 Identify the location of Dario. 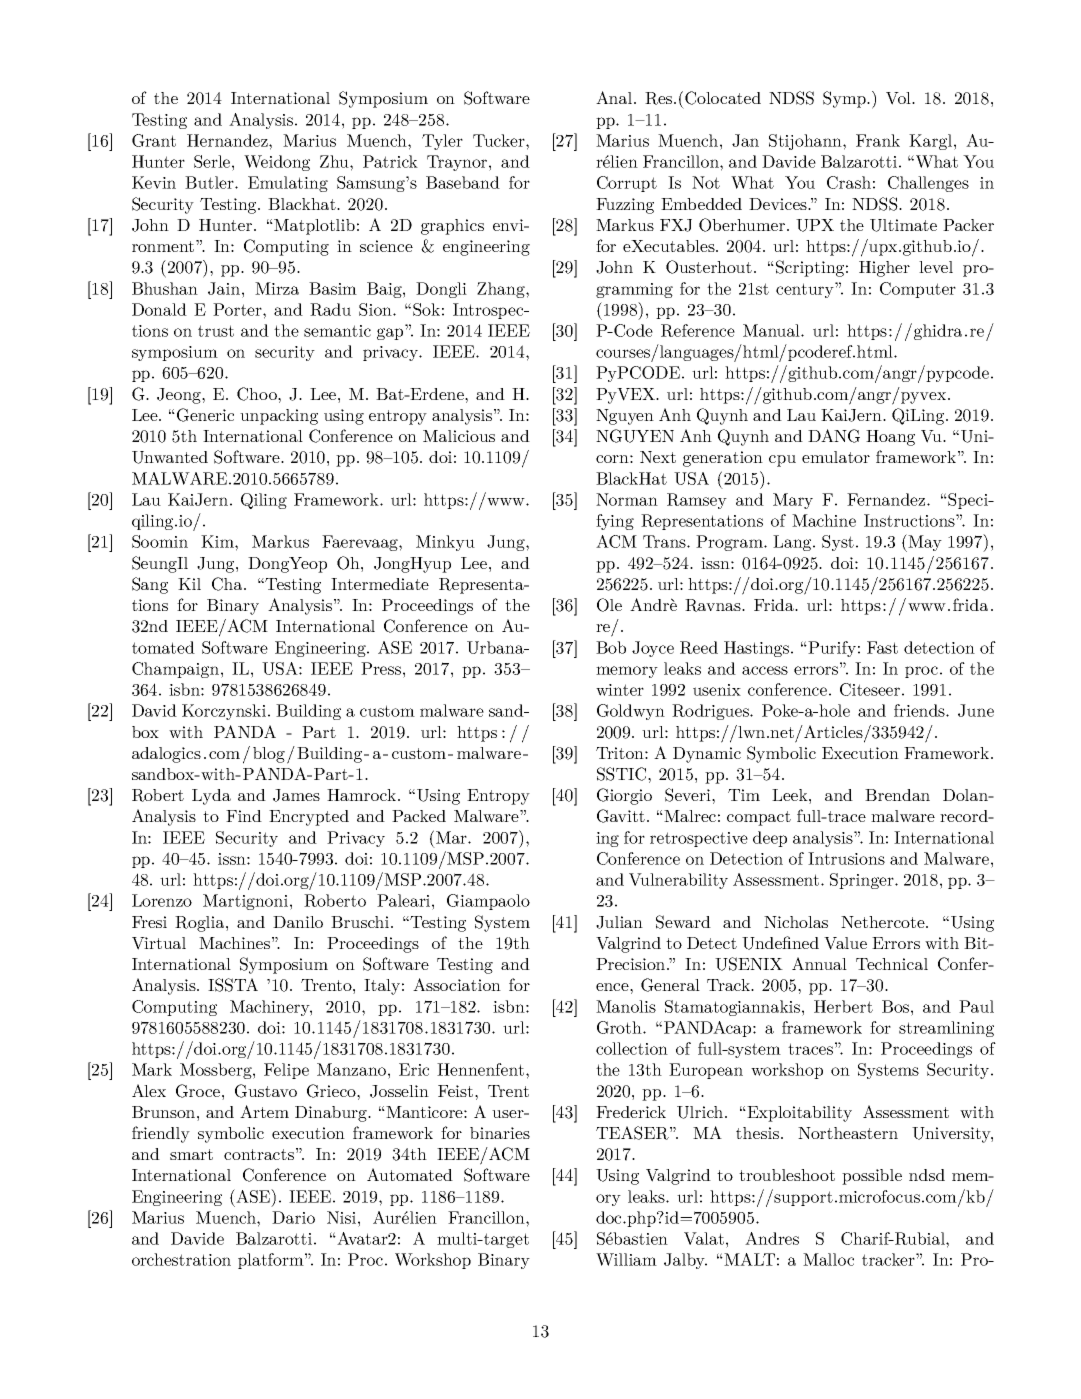
(293, 1217).
